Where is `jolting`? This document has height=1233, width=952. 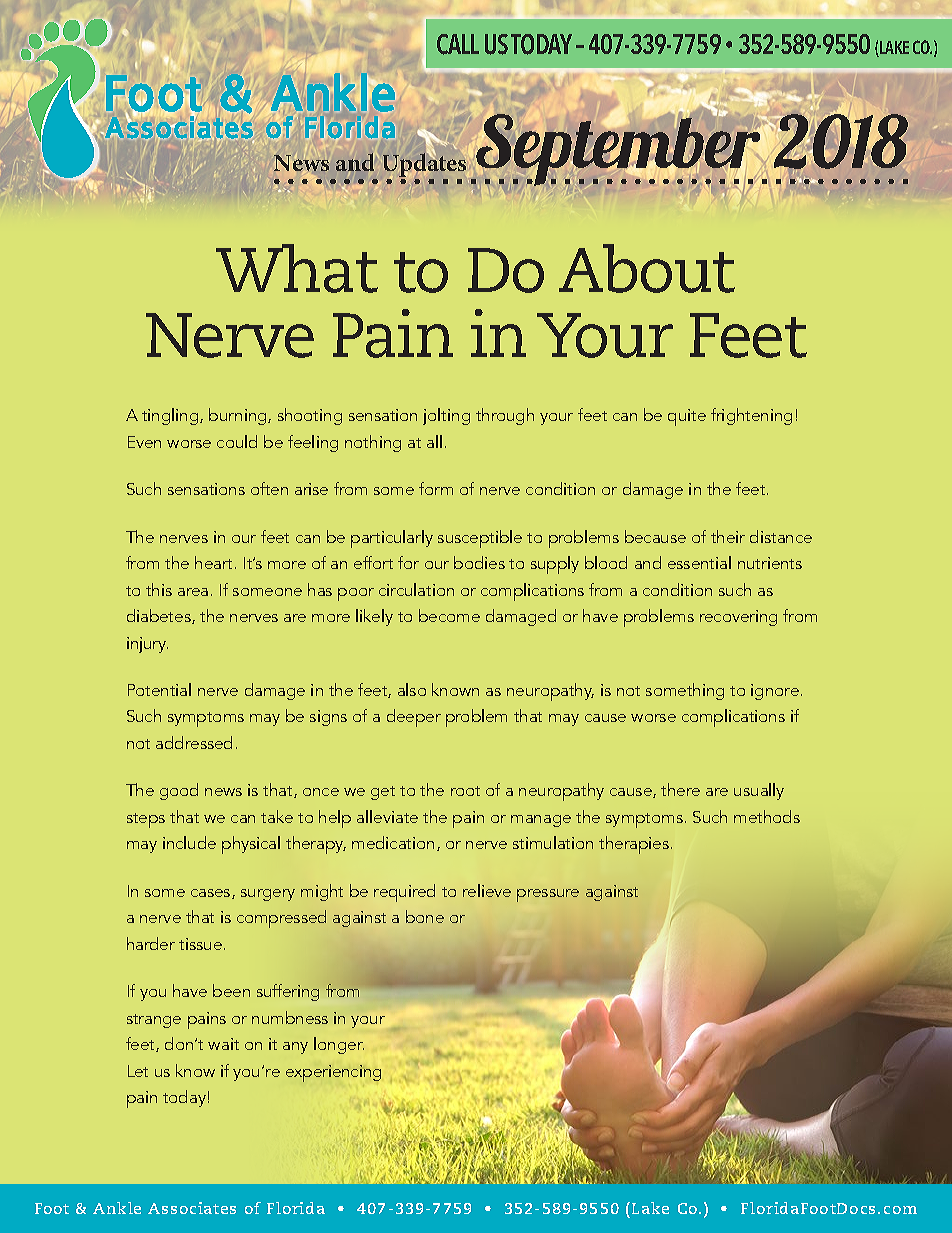
jolting is located at coordinates (446, 416).
